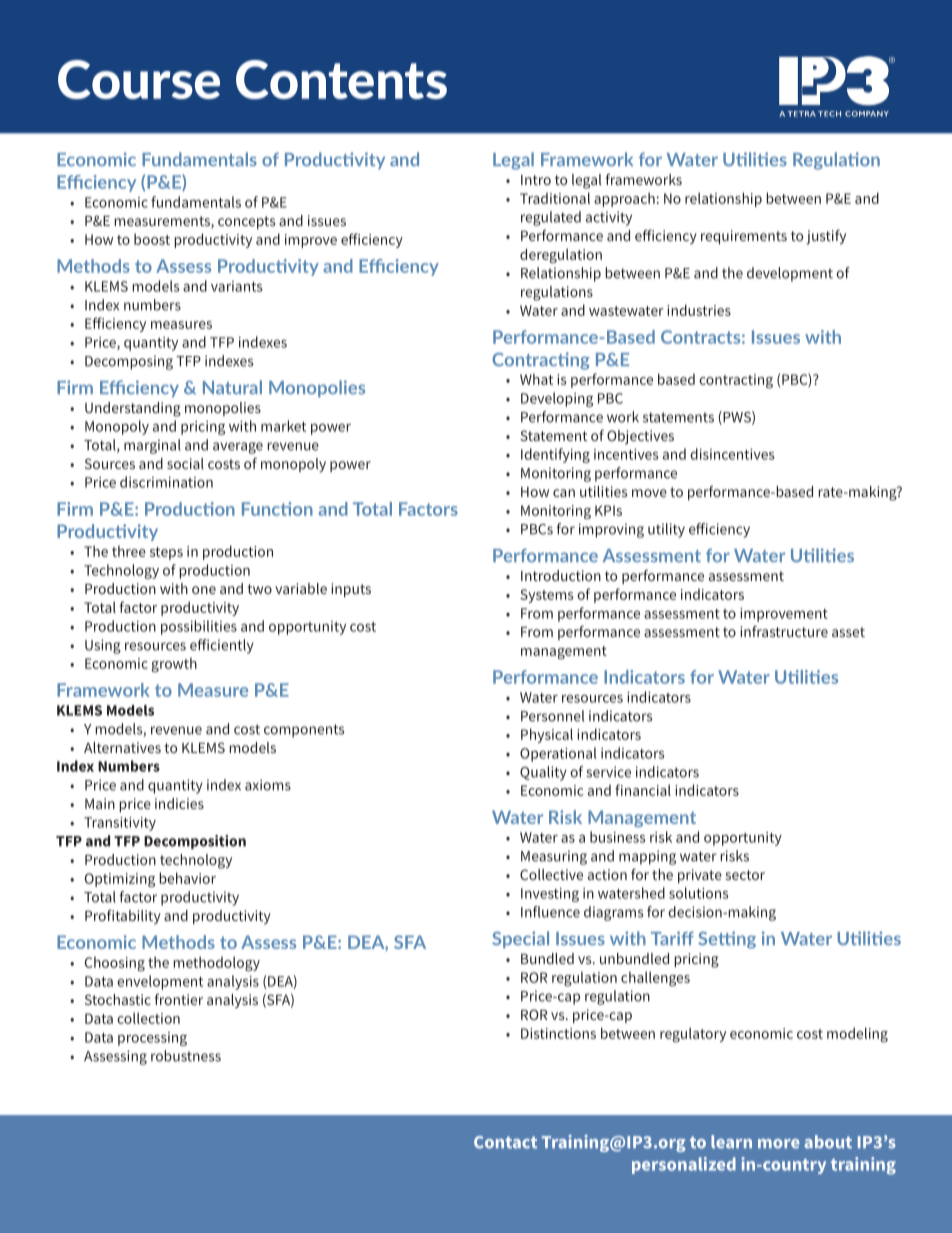  Describe the element at coordinates (185, 463) in the screenshot. I see `social` at that location.
